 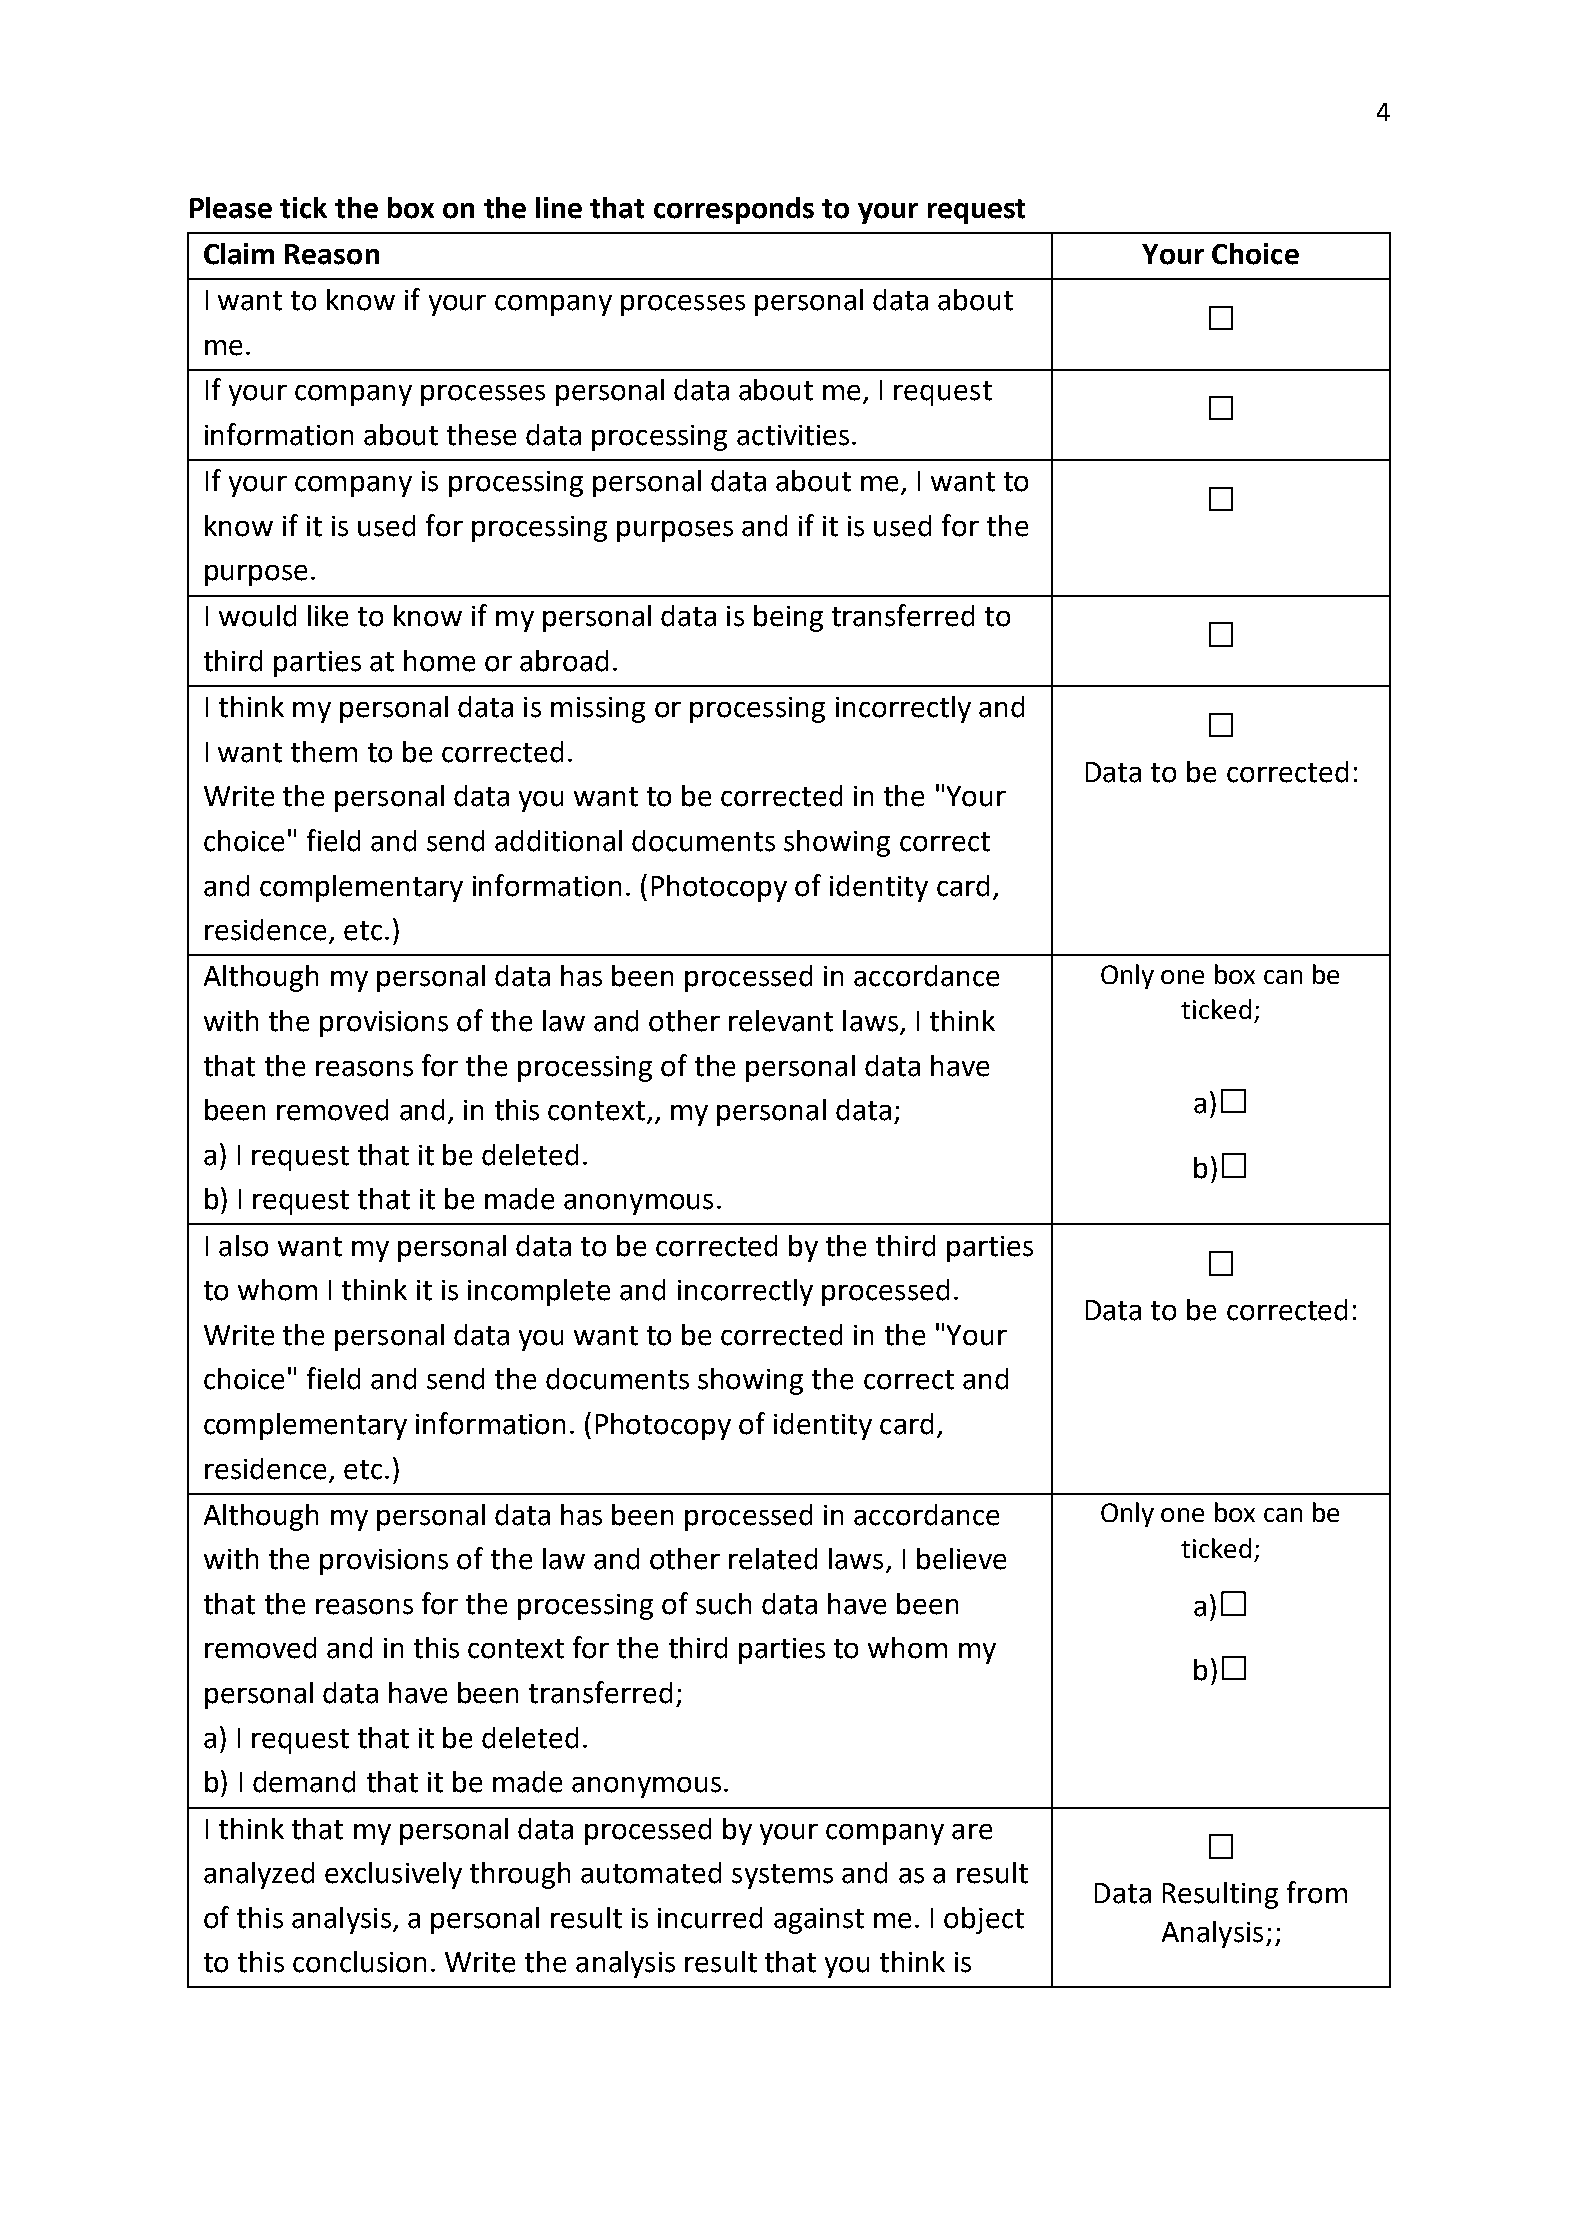 I want to click on systems, so click(x=782, y=1876).
